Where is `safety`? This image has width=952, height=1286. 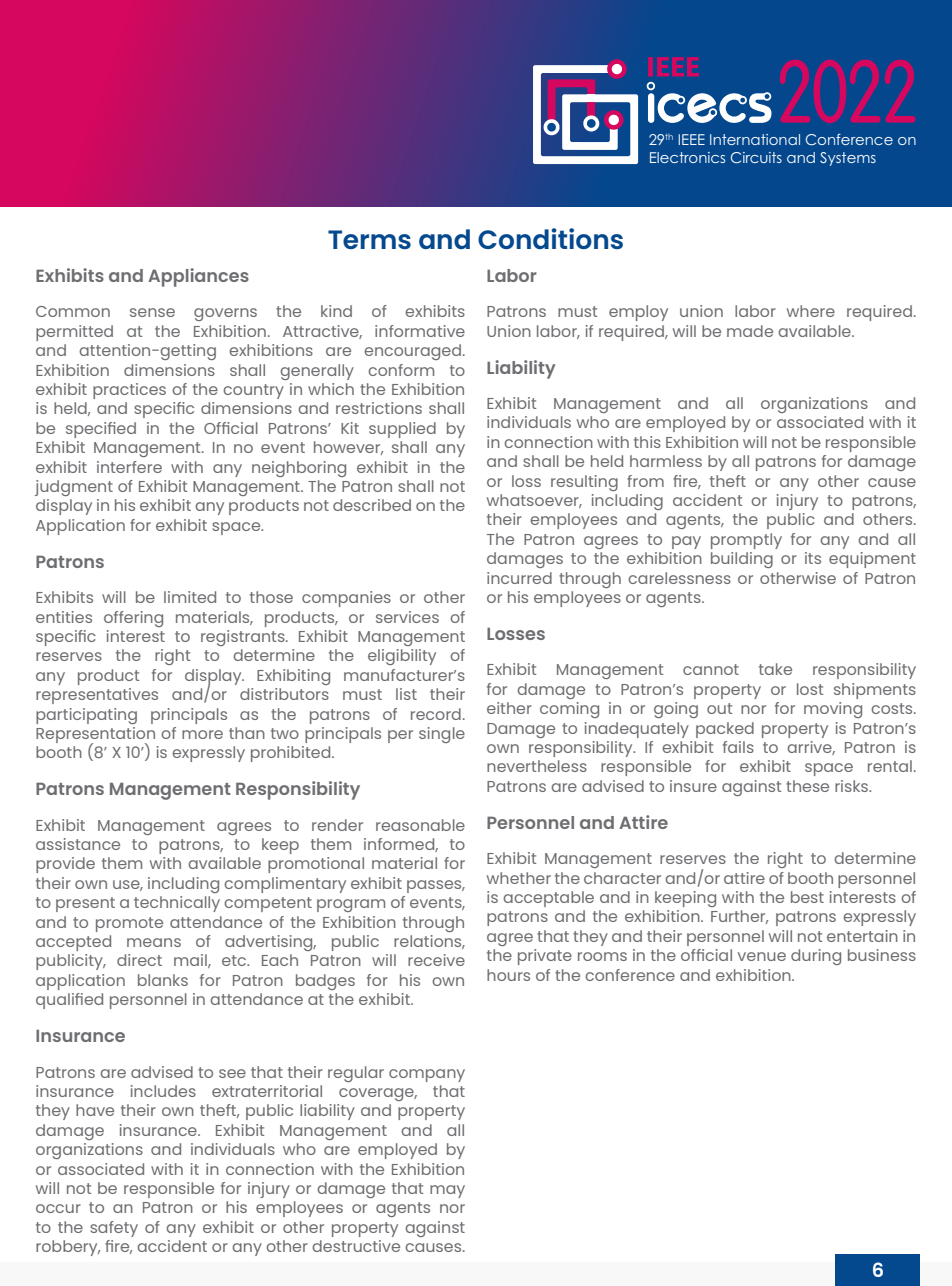 safety is located at coordinates (114, 1229).
